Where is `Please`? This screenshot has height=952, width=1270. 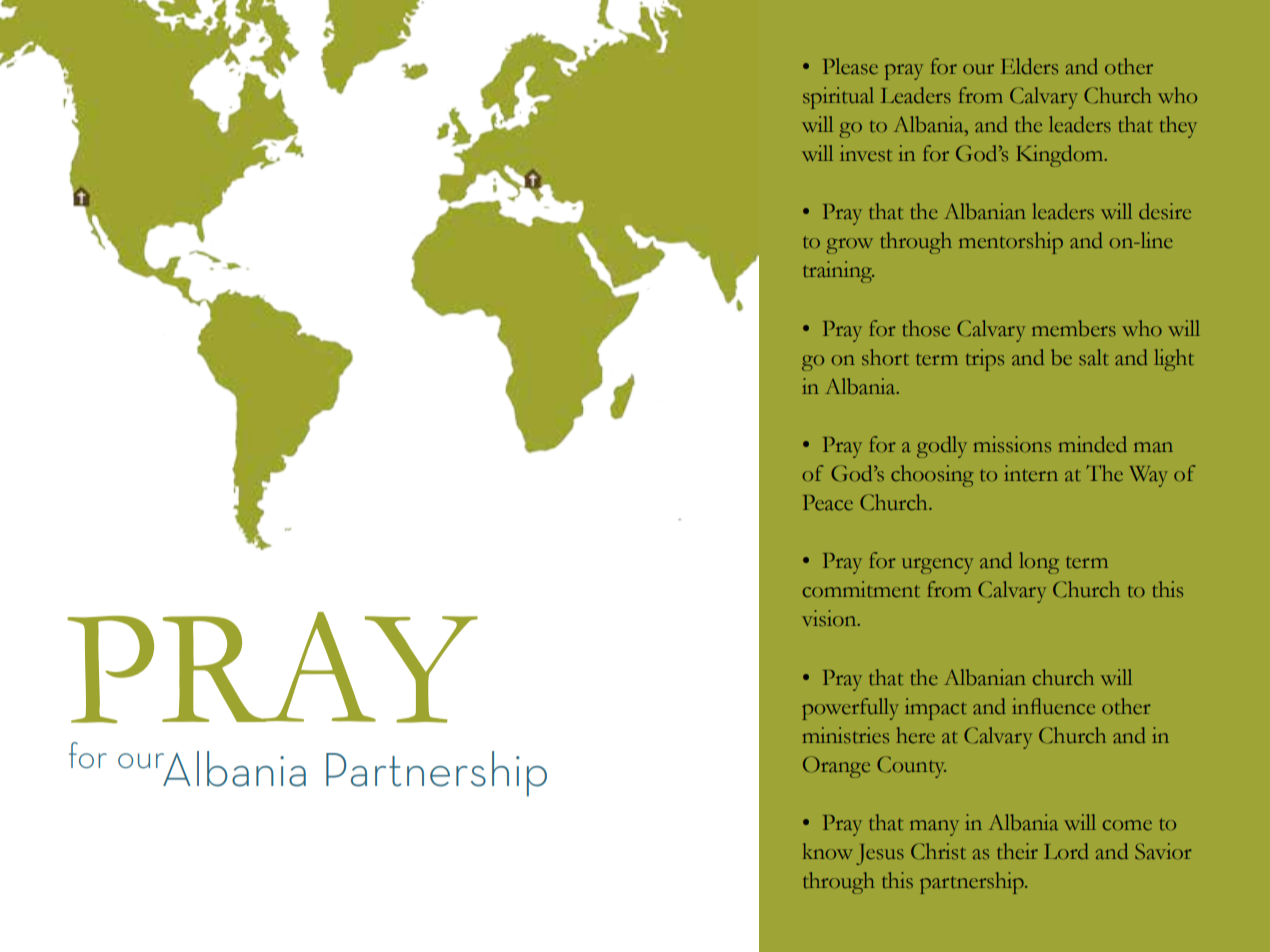
Please is located at coordinates (850, 66).
